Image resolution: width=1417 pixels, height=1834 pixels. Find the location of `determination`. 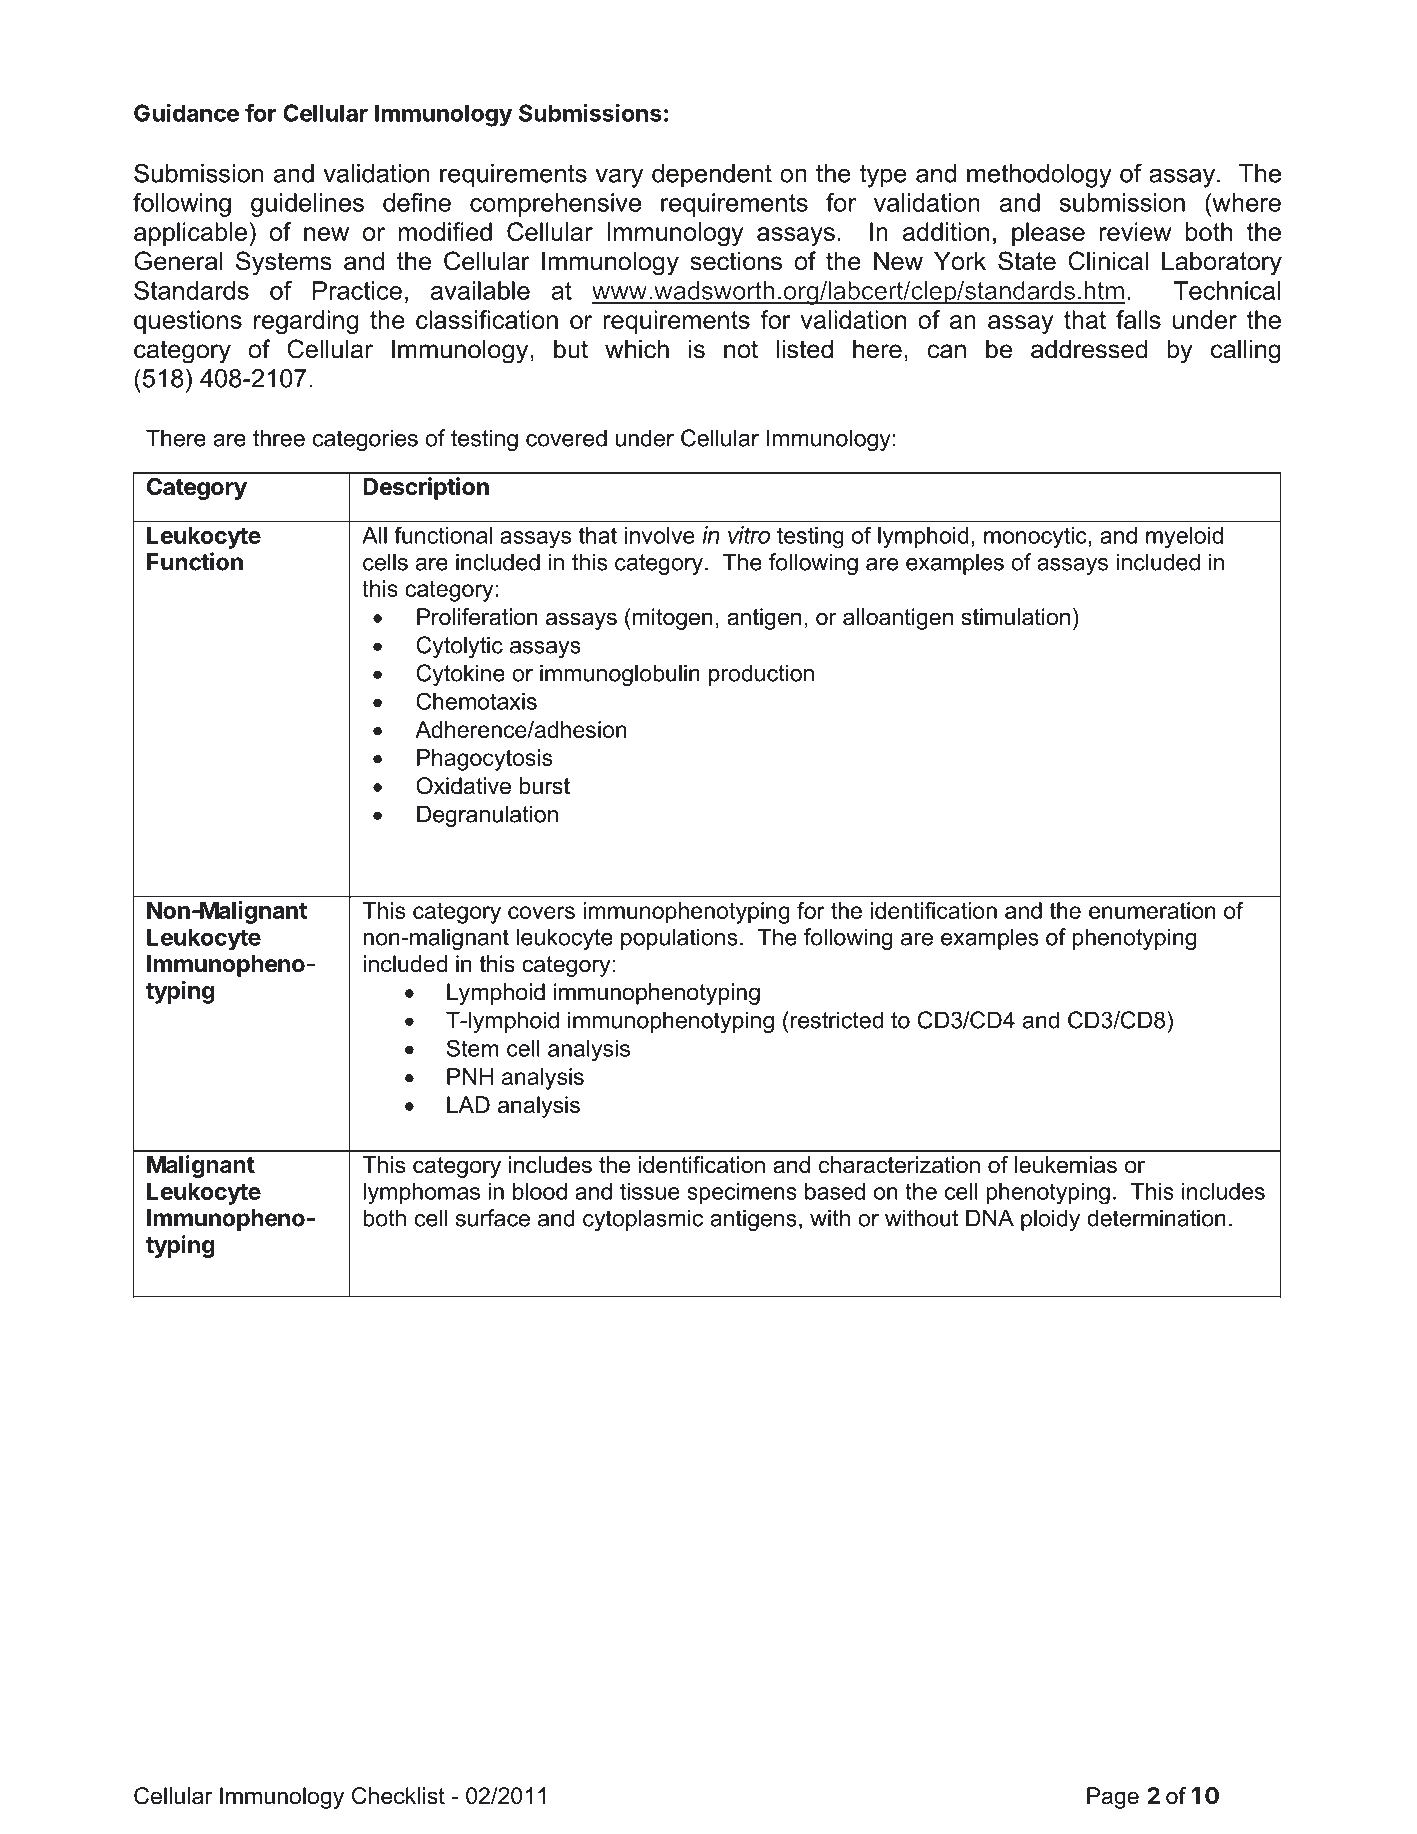

determination is located at coordinates (1156, 1218).
